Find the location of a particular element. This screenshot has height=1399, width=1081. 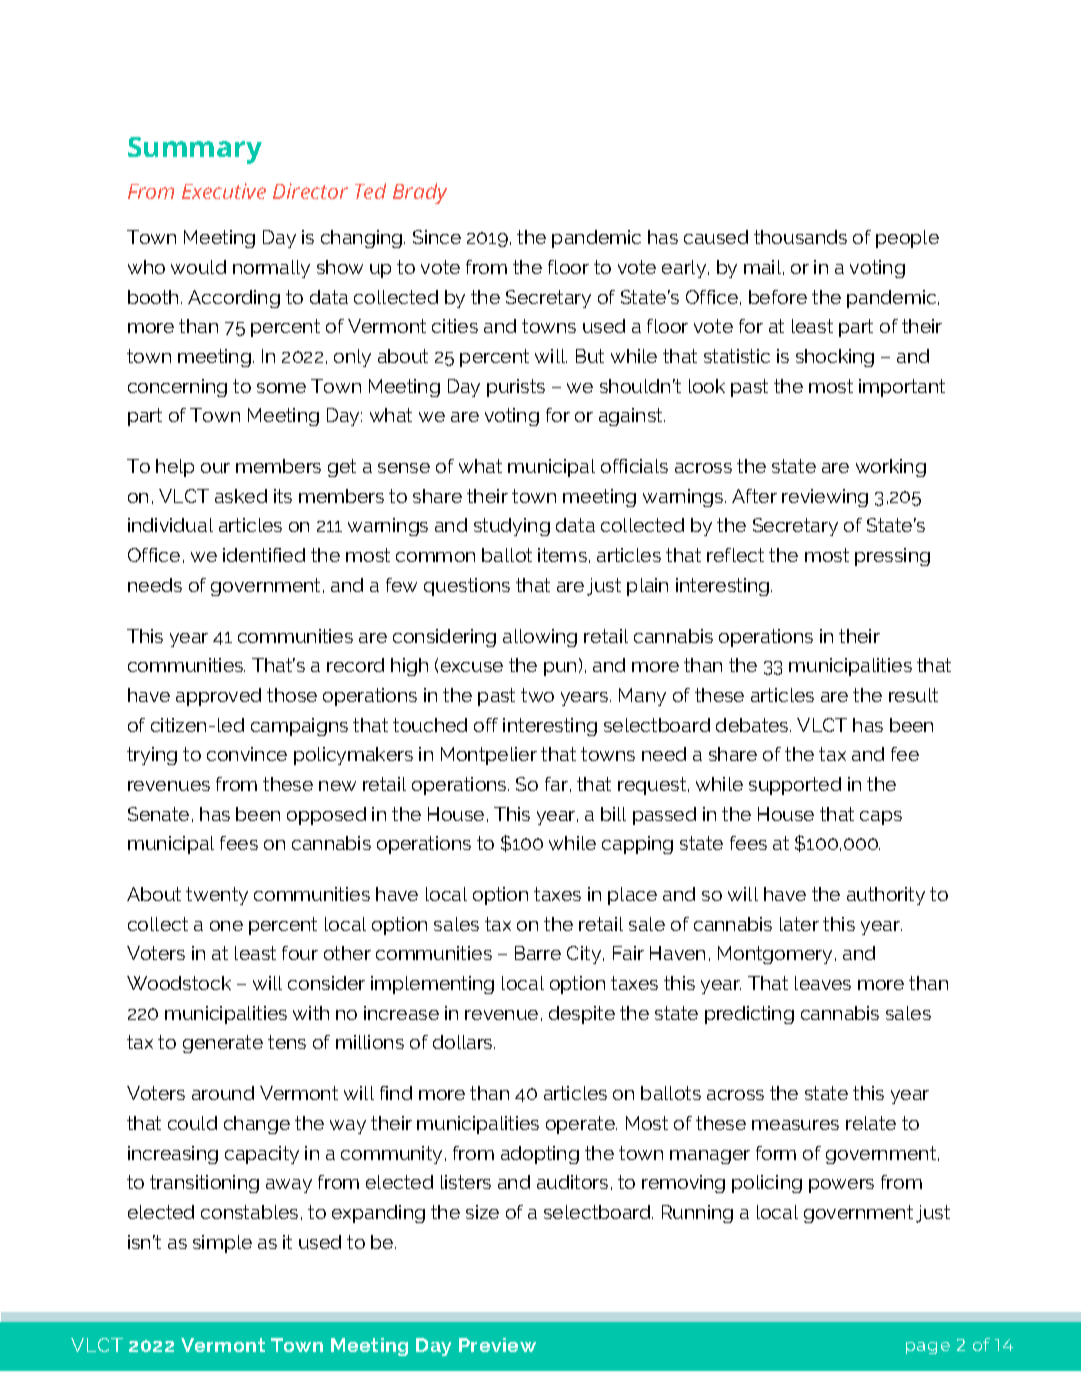

Preview is located at coordinates (497, 1345).
